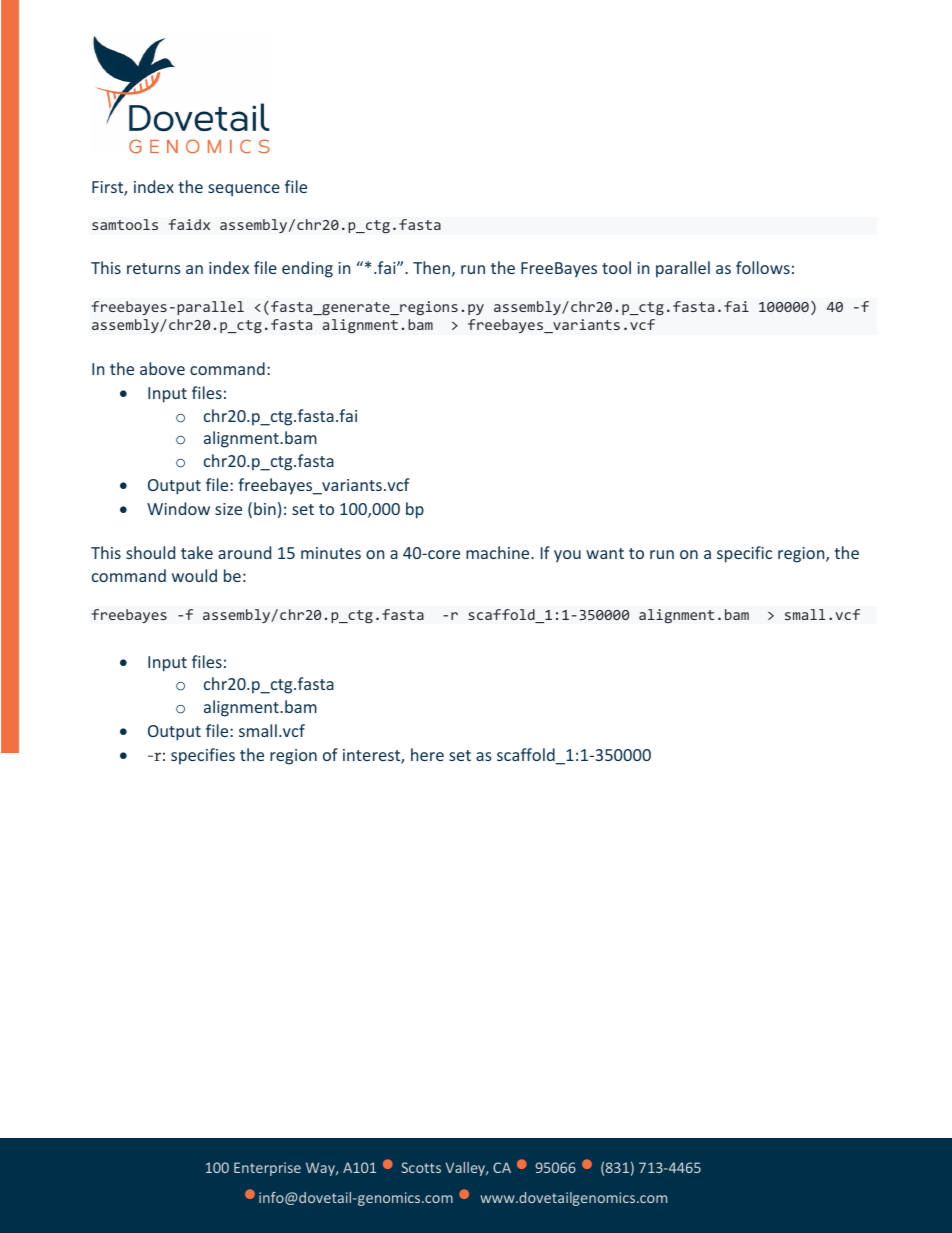  I want to click on want, so click(605, 553).
